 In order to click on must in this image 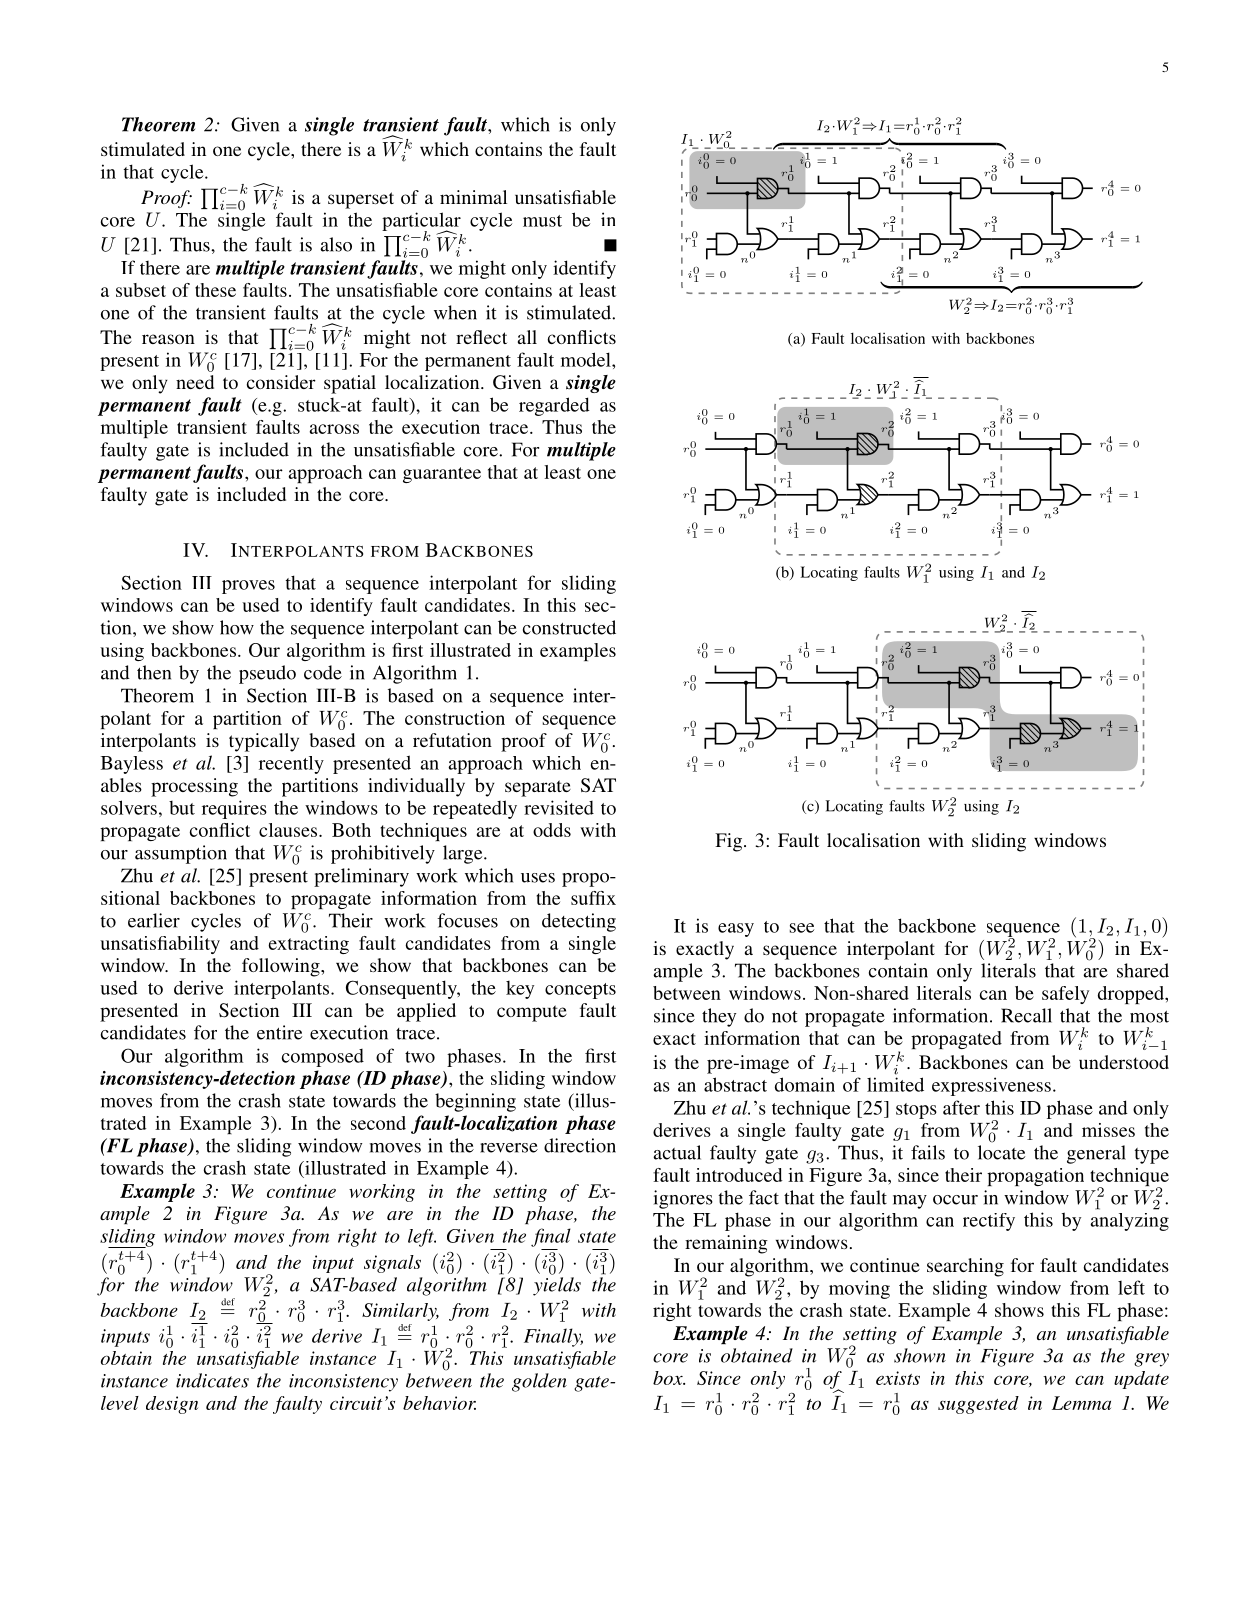, I will do `click(542, 221)`.
